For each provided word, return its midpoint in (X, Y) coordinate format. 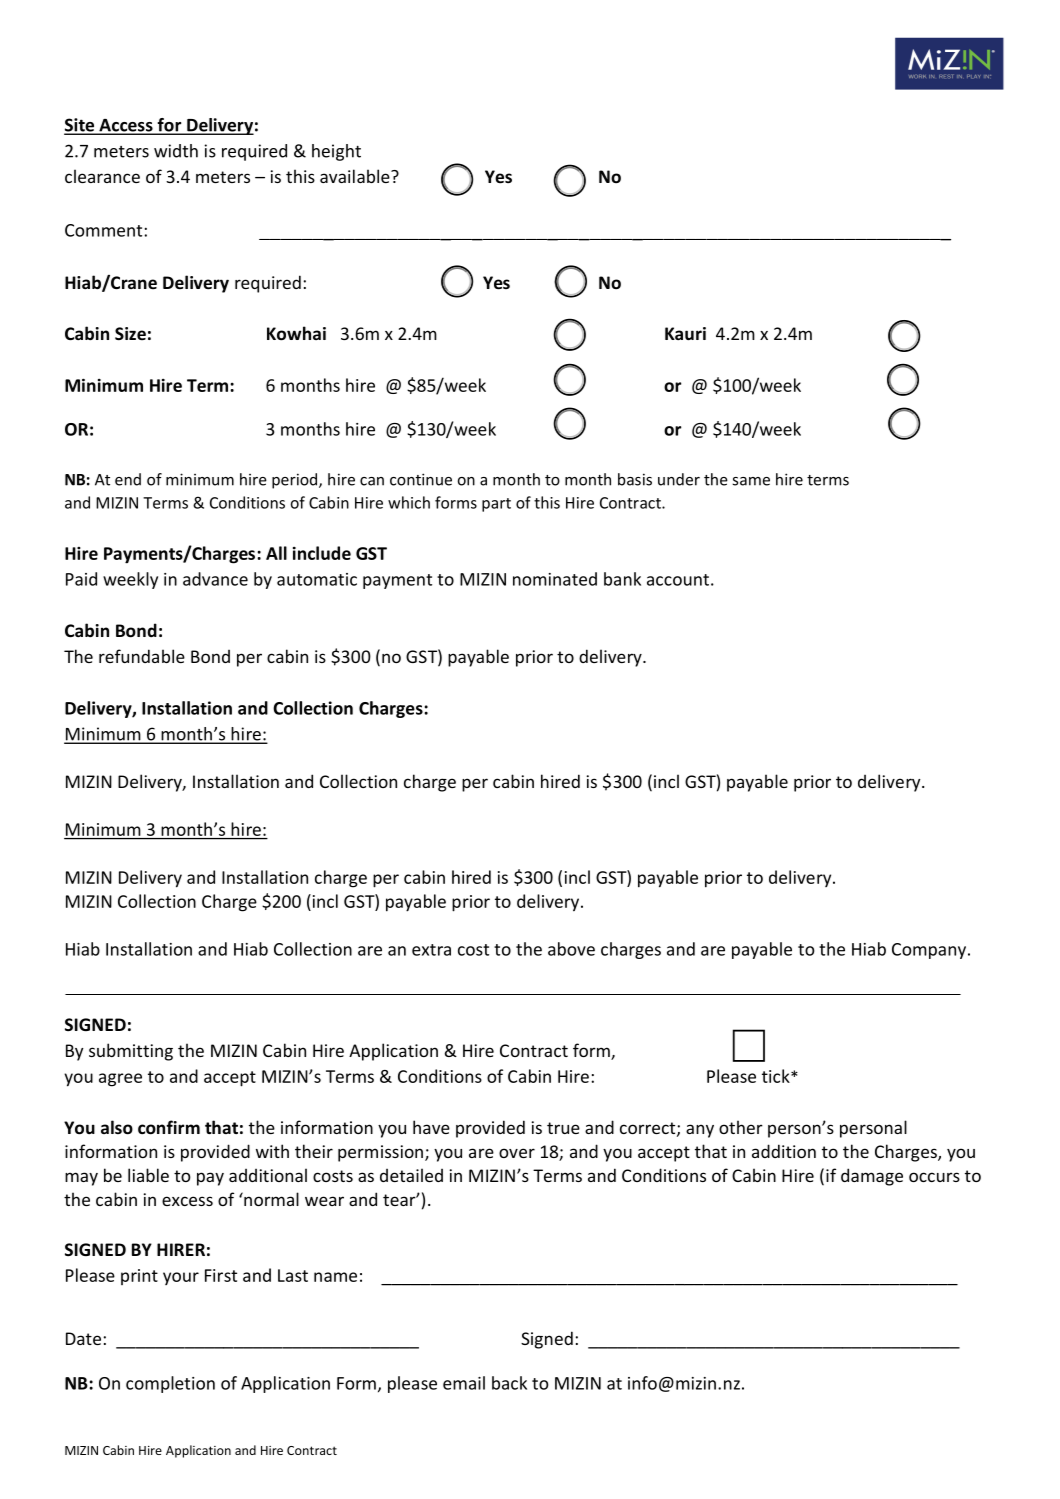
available (356, 176)
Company (930, 951)
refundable (142, 656)
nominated (555, 579)
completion (170, 1384)
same (751, 481)
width (176, 151)
